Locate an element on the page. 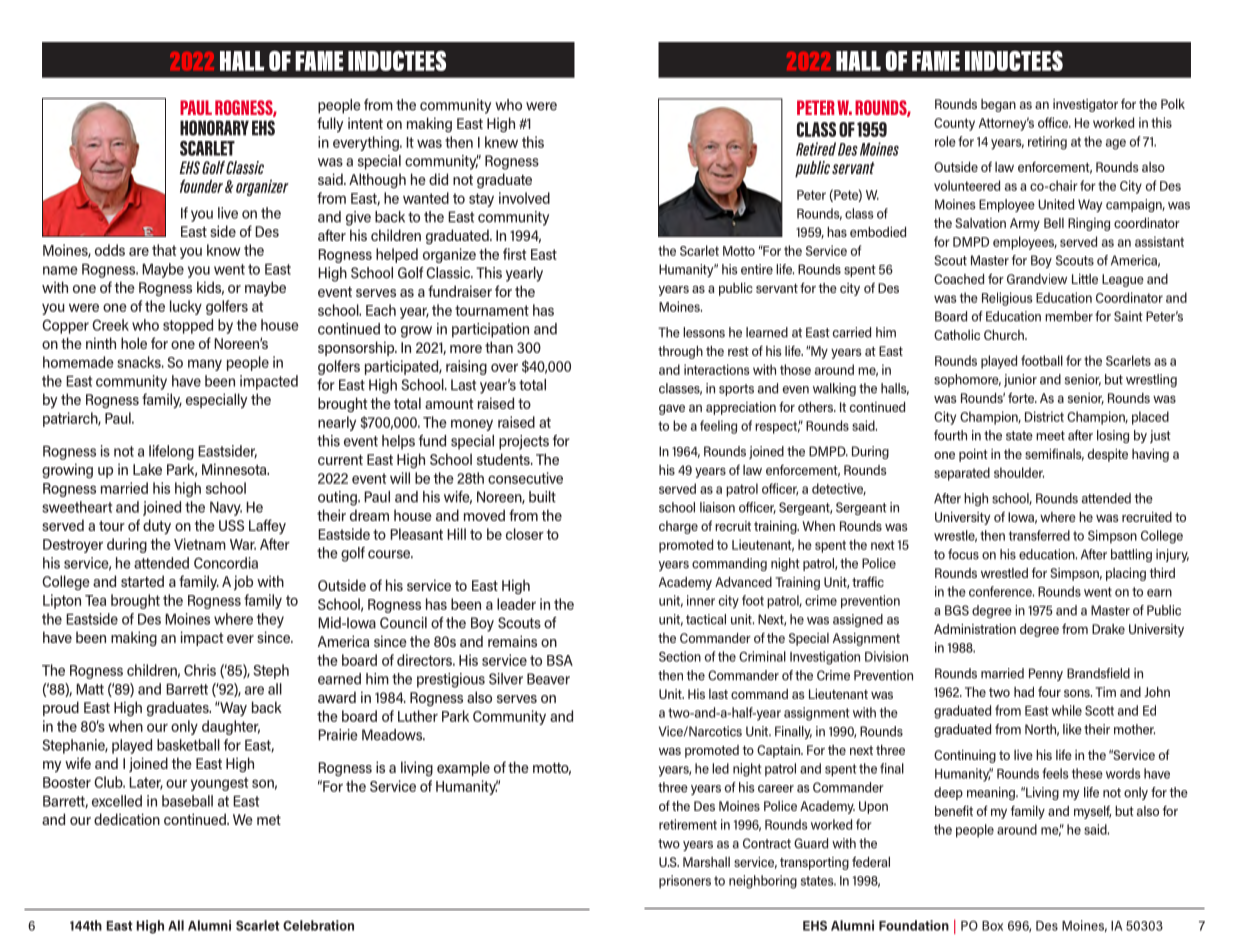 The width and height of the document is (1233, 952). projects is located at coordinates (524, 442).
